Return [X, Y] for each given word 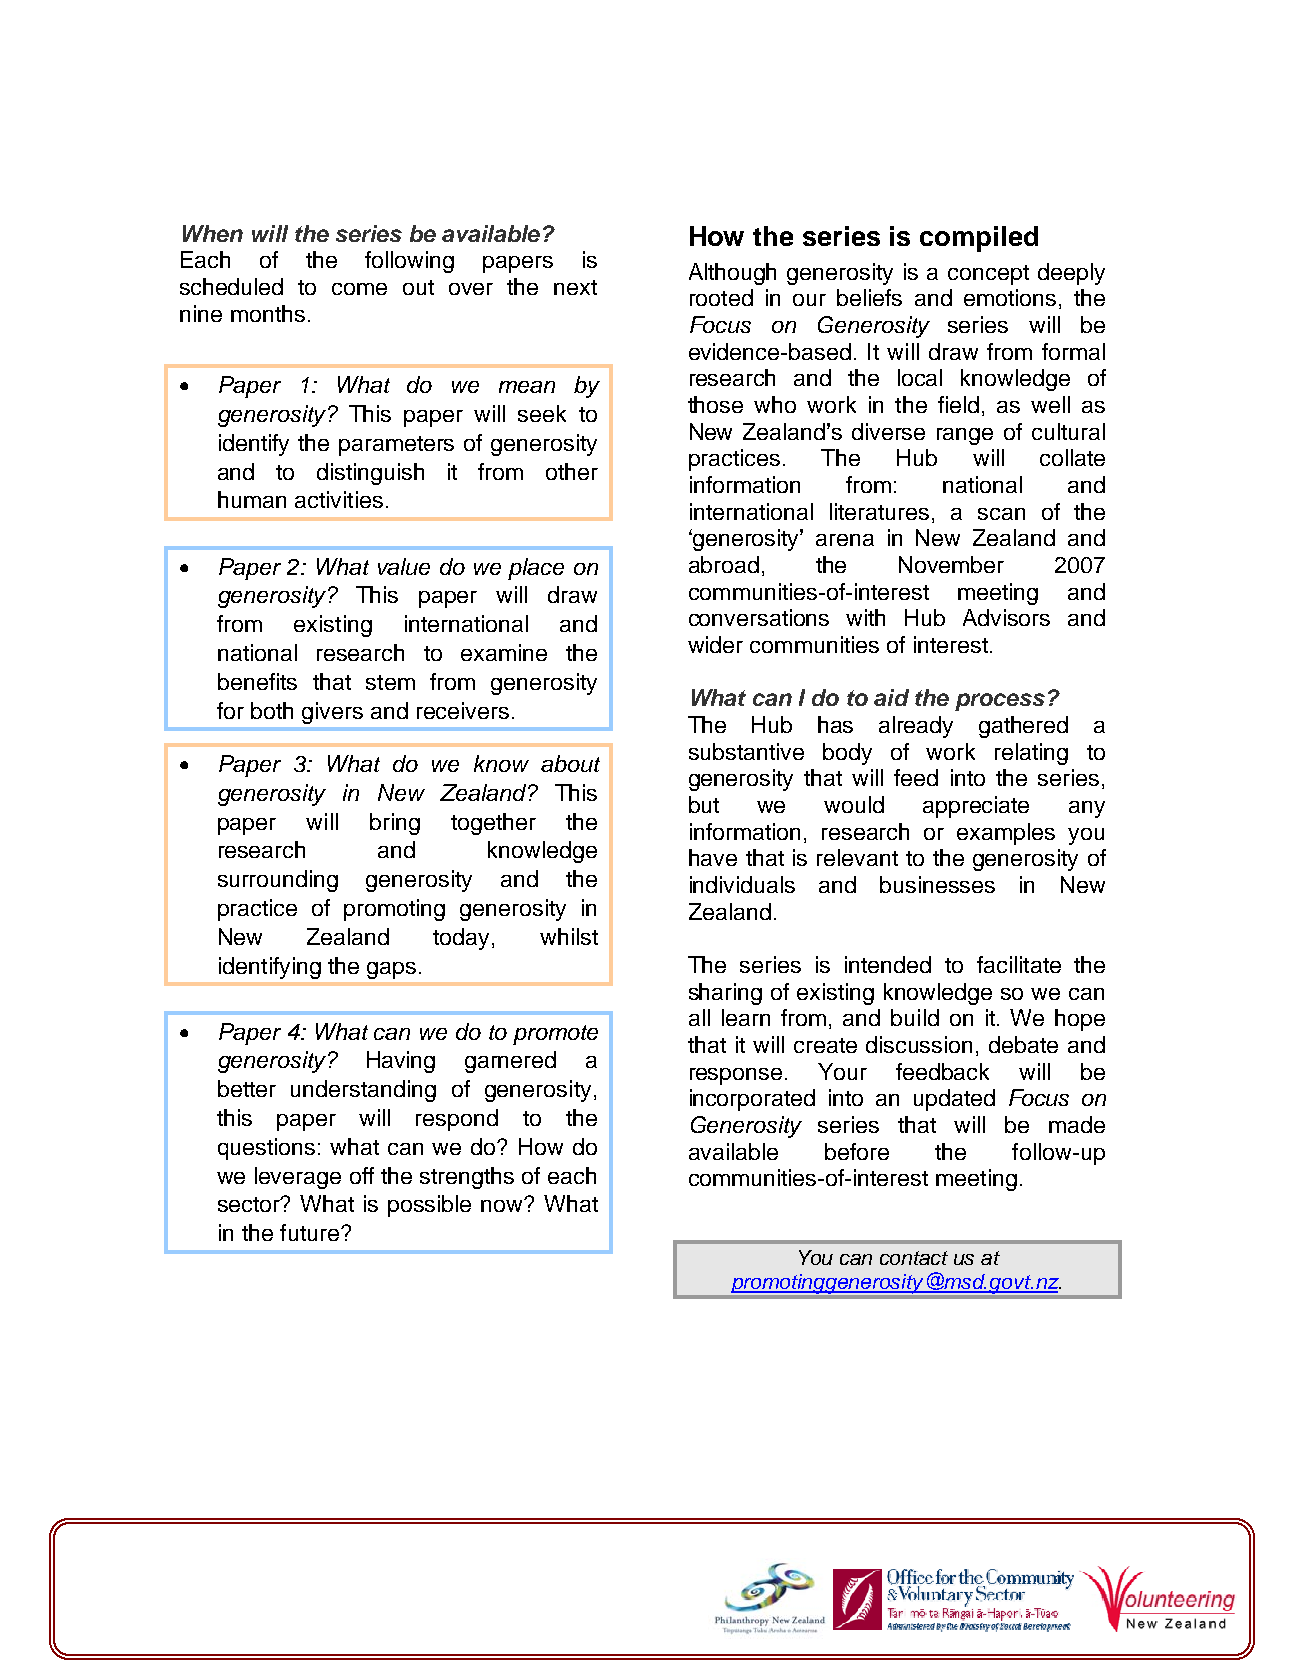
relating [1031, 754]
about [570, 763]
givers [332, 713]
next [575, 287]
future [309, 1232]
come [359, 289]
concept [988, 275]
